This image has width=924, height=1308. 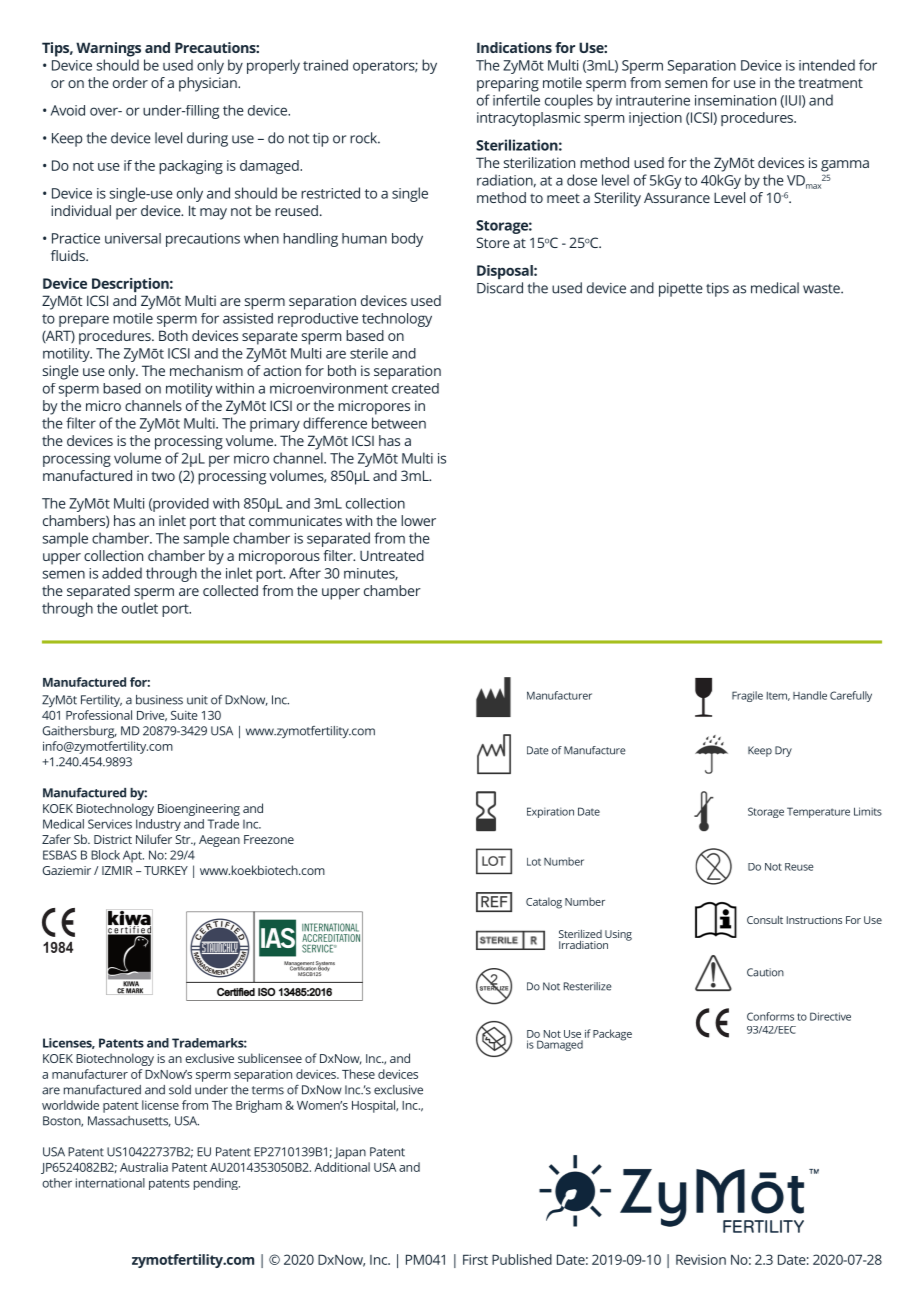 I want to click on Industry, so click(x=158, y=825).
